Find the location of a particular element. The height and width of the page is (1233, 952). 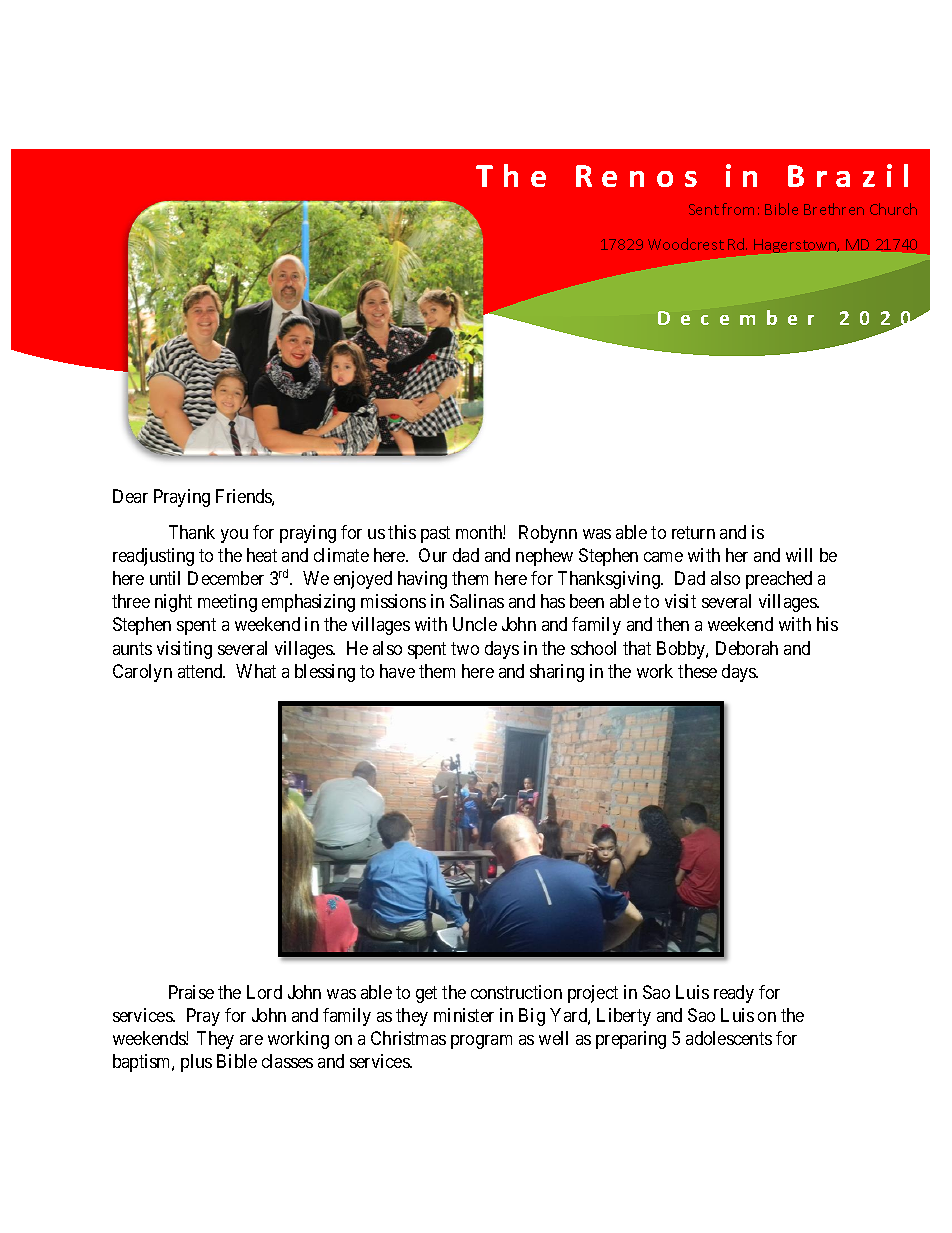

are is located at coordinates (251, 1040).
